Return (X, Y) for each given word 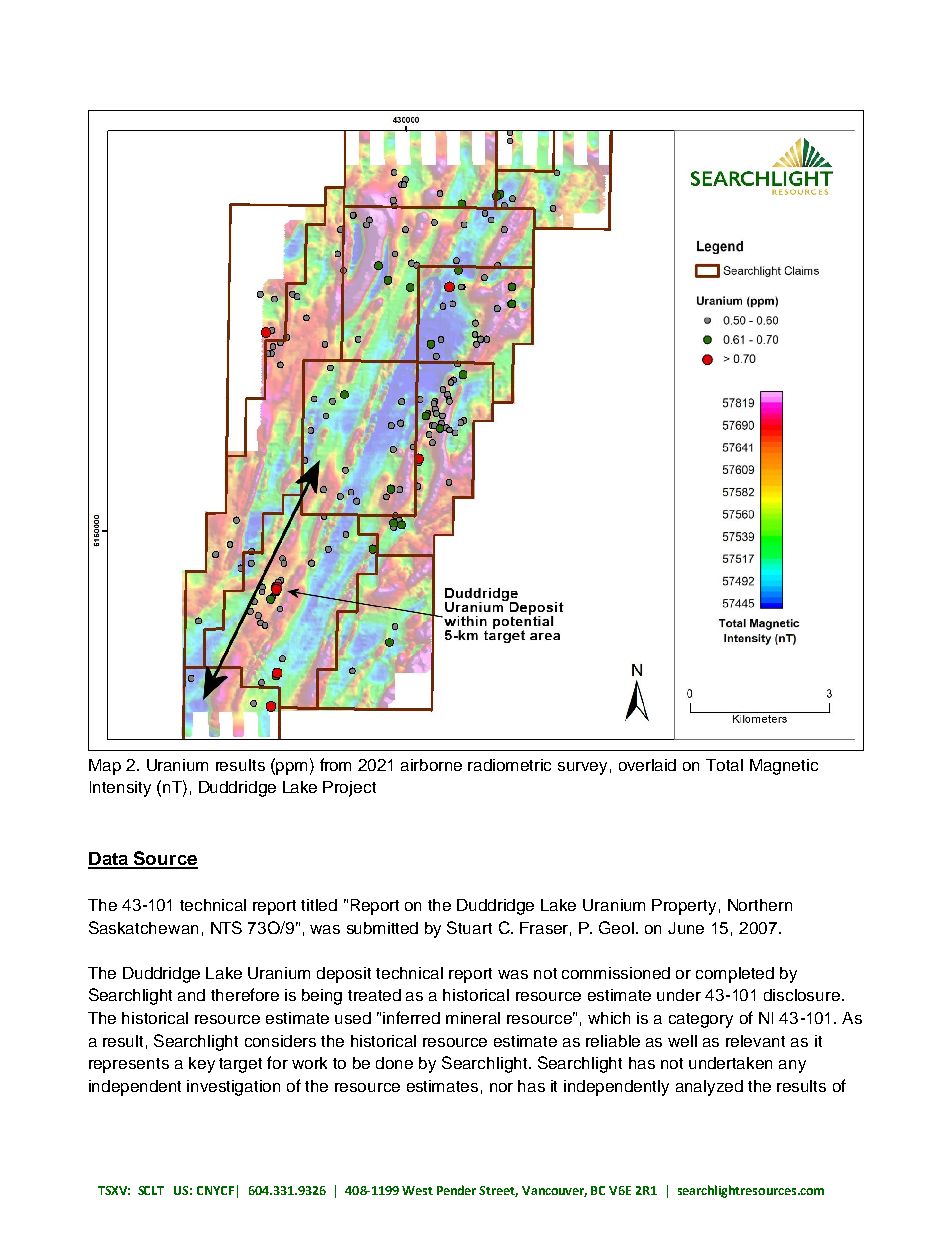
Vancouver (554, 1191)
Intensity (120, 789)
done (394, 1063)
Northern (760, 905)
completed (735, 975)
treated (374, 995)
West (417, 1190)
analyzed (709, 1088)
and (191, 995)
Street (498, 1191)
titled (319, 905)
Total (724, 765)
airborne (431, 765)
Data (109, 860)
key (202, 1065)
